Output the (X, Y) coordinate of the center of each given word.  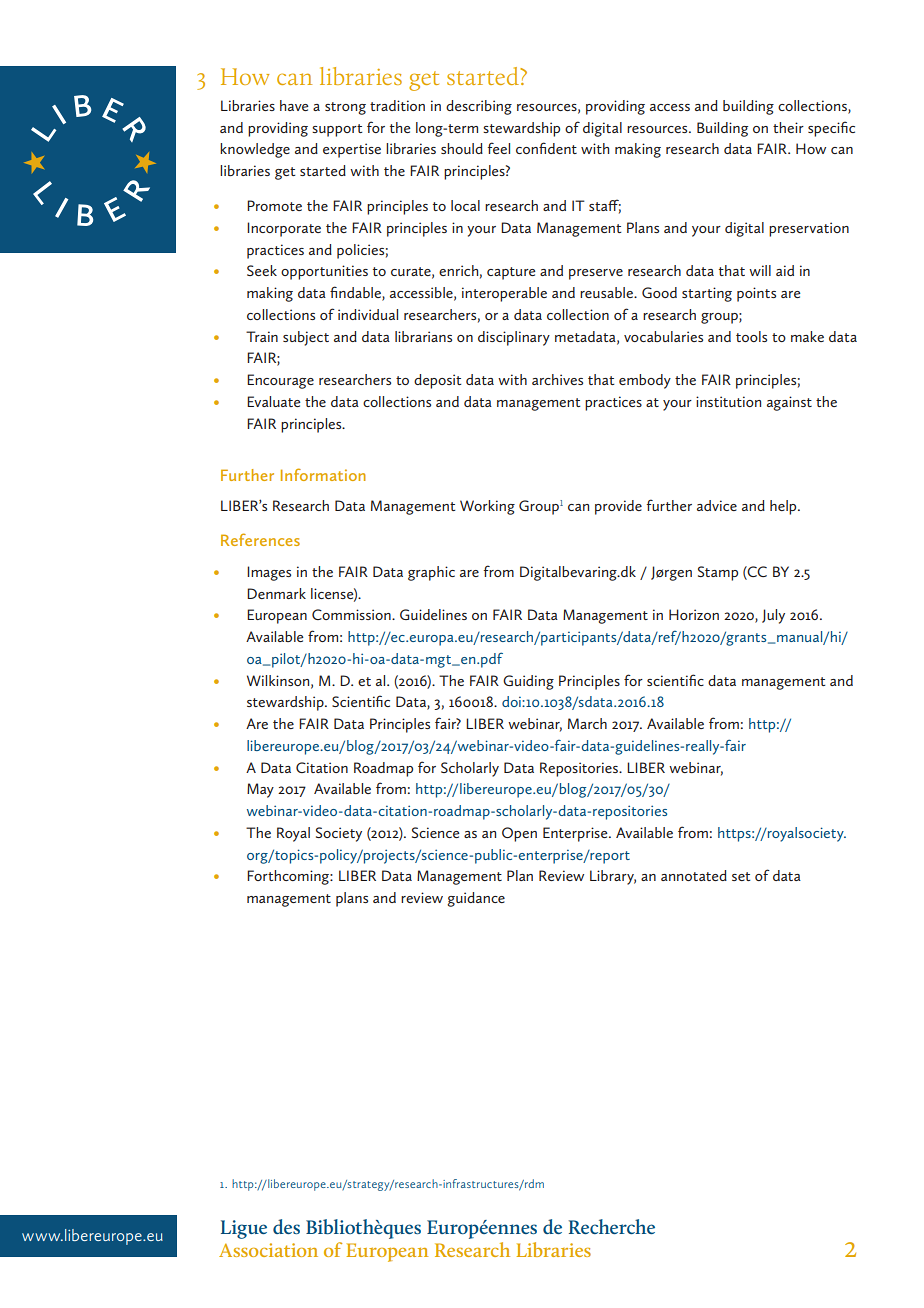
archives (557, 379)
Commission (352, 614)
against (789, 403)
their (788, 127)
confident (546, 148)
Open (519, 834)
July (773, 616)
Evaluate (274, 401)
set (741, 876)
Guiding (528, 682)
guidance (476, 899)
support (337, 130)
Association (268, 1250)
